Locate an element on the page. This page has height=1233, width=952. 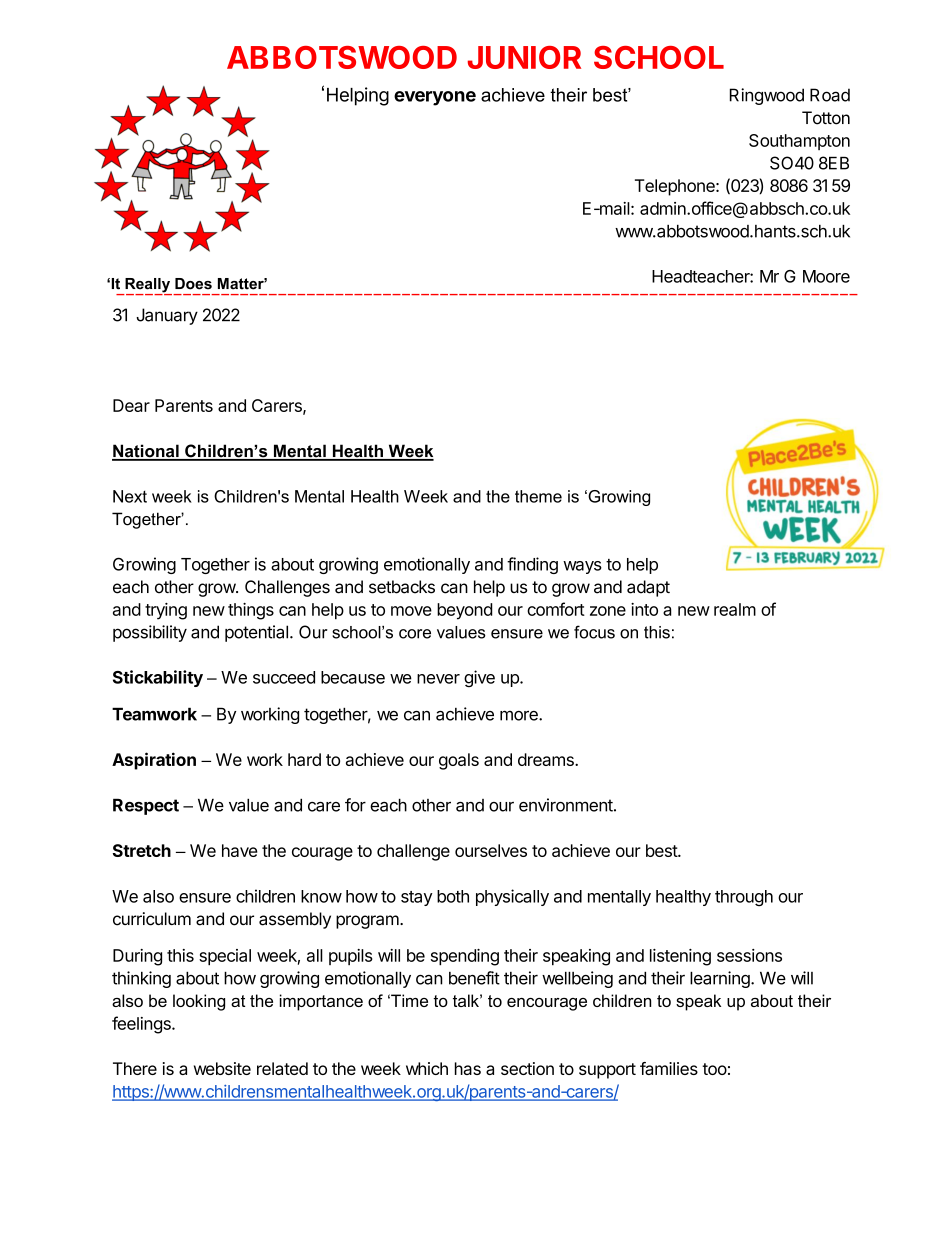
Road is located at coordinates (830, 95).
